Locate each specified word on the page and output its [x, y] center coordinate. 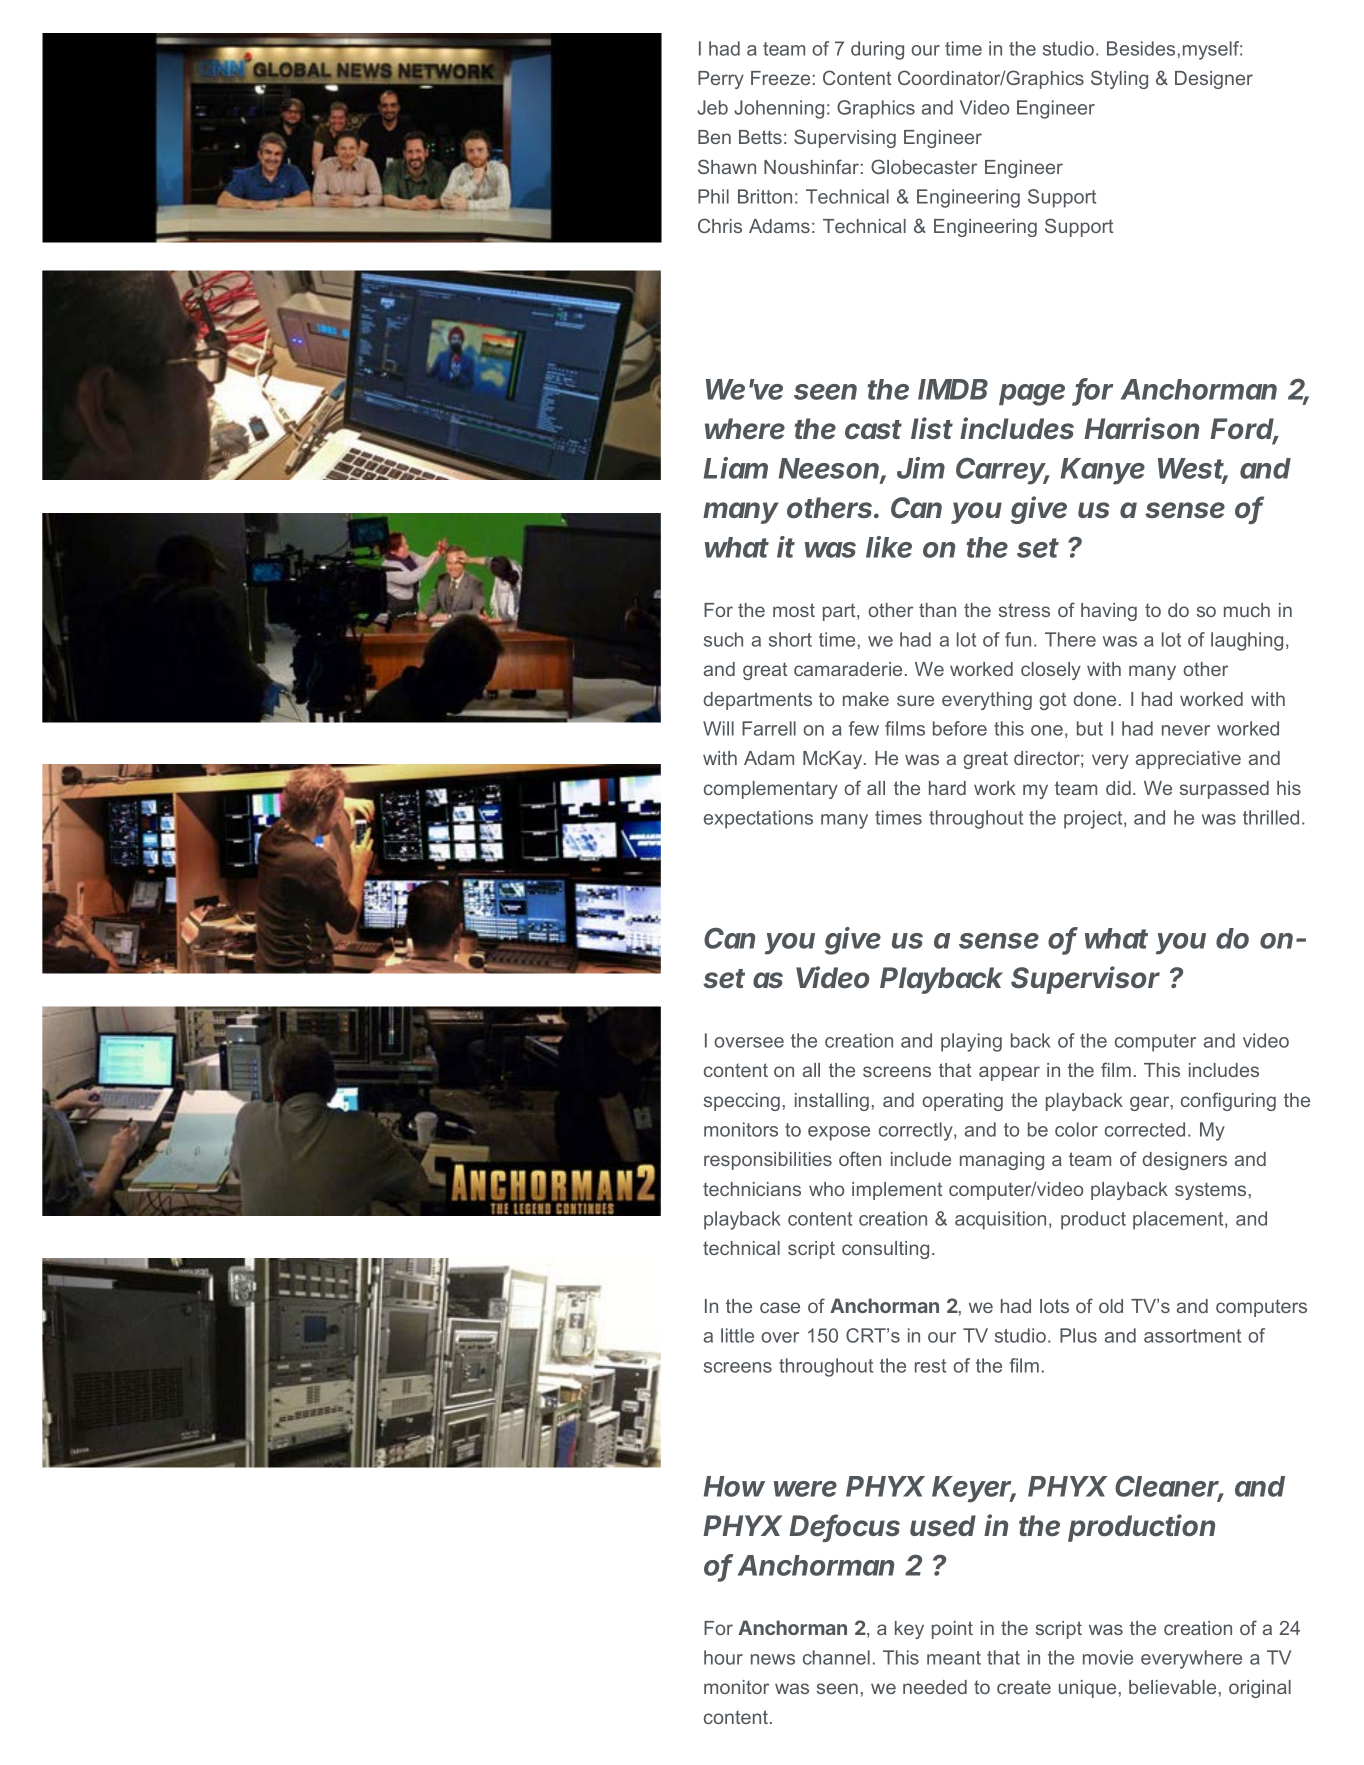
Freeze [780, 78]
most [794, 610]
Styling [1119, 79]
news [773, 1659]
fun [1018, 639]
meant [954, 1658]
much [1247, 610]
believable [1172, 1687]
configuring [1228, 1101]
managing [1002, 1161]
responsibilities [768, 1161]
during [877, 50]
